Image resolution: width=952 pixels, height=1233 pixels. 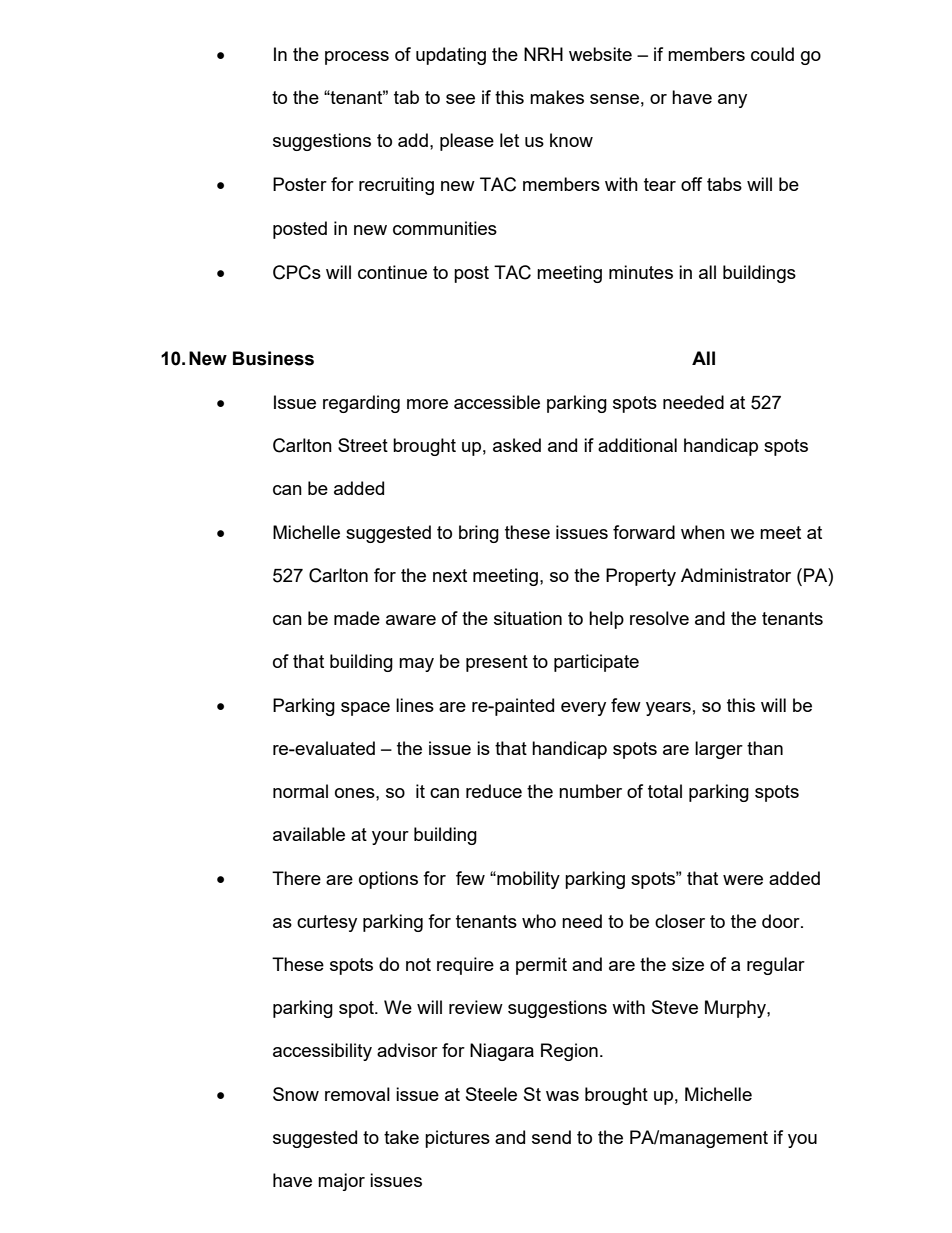 I want to click on major, so click(x=341, y=1182).
